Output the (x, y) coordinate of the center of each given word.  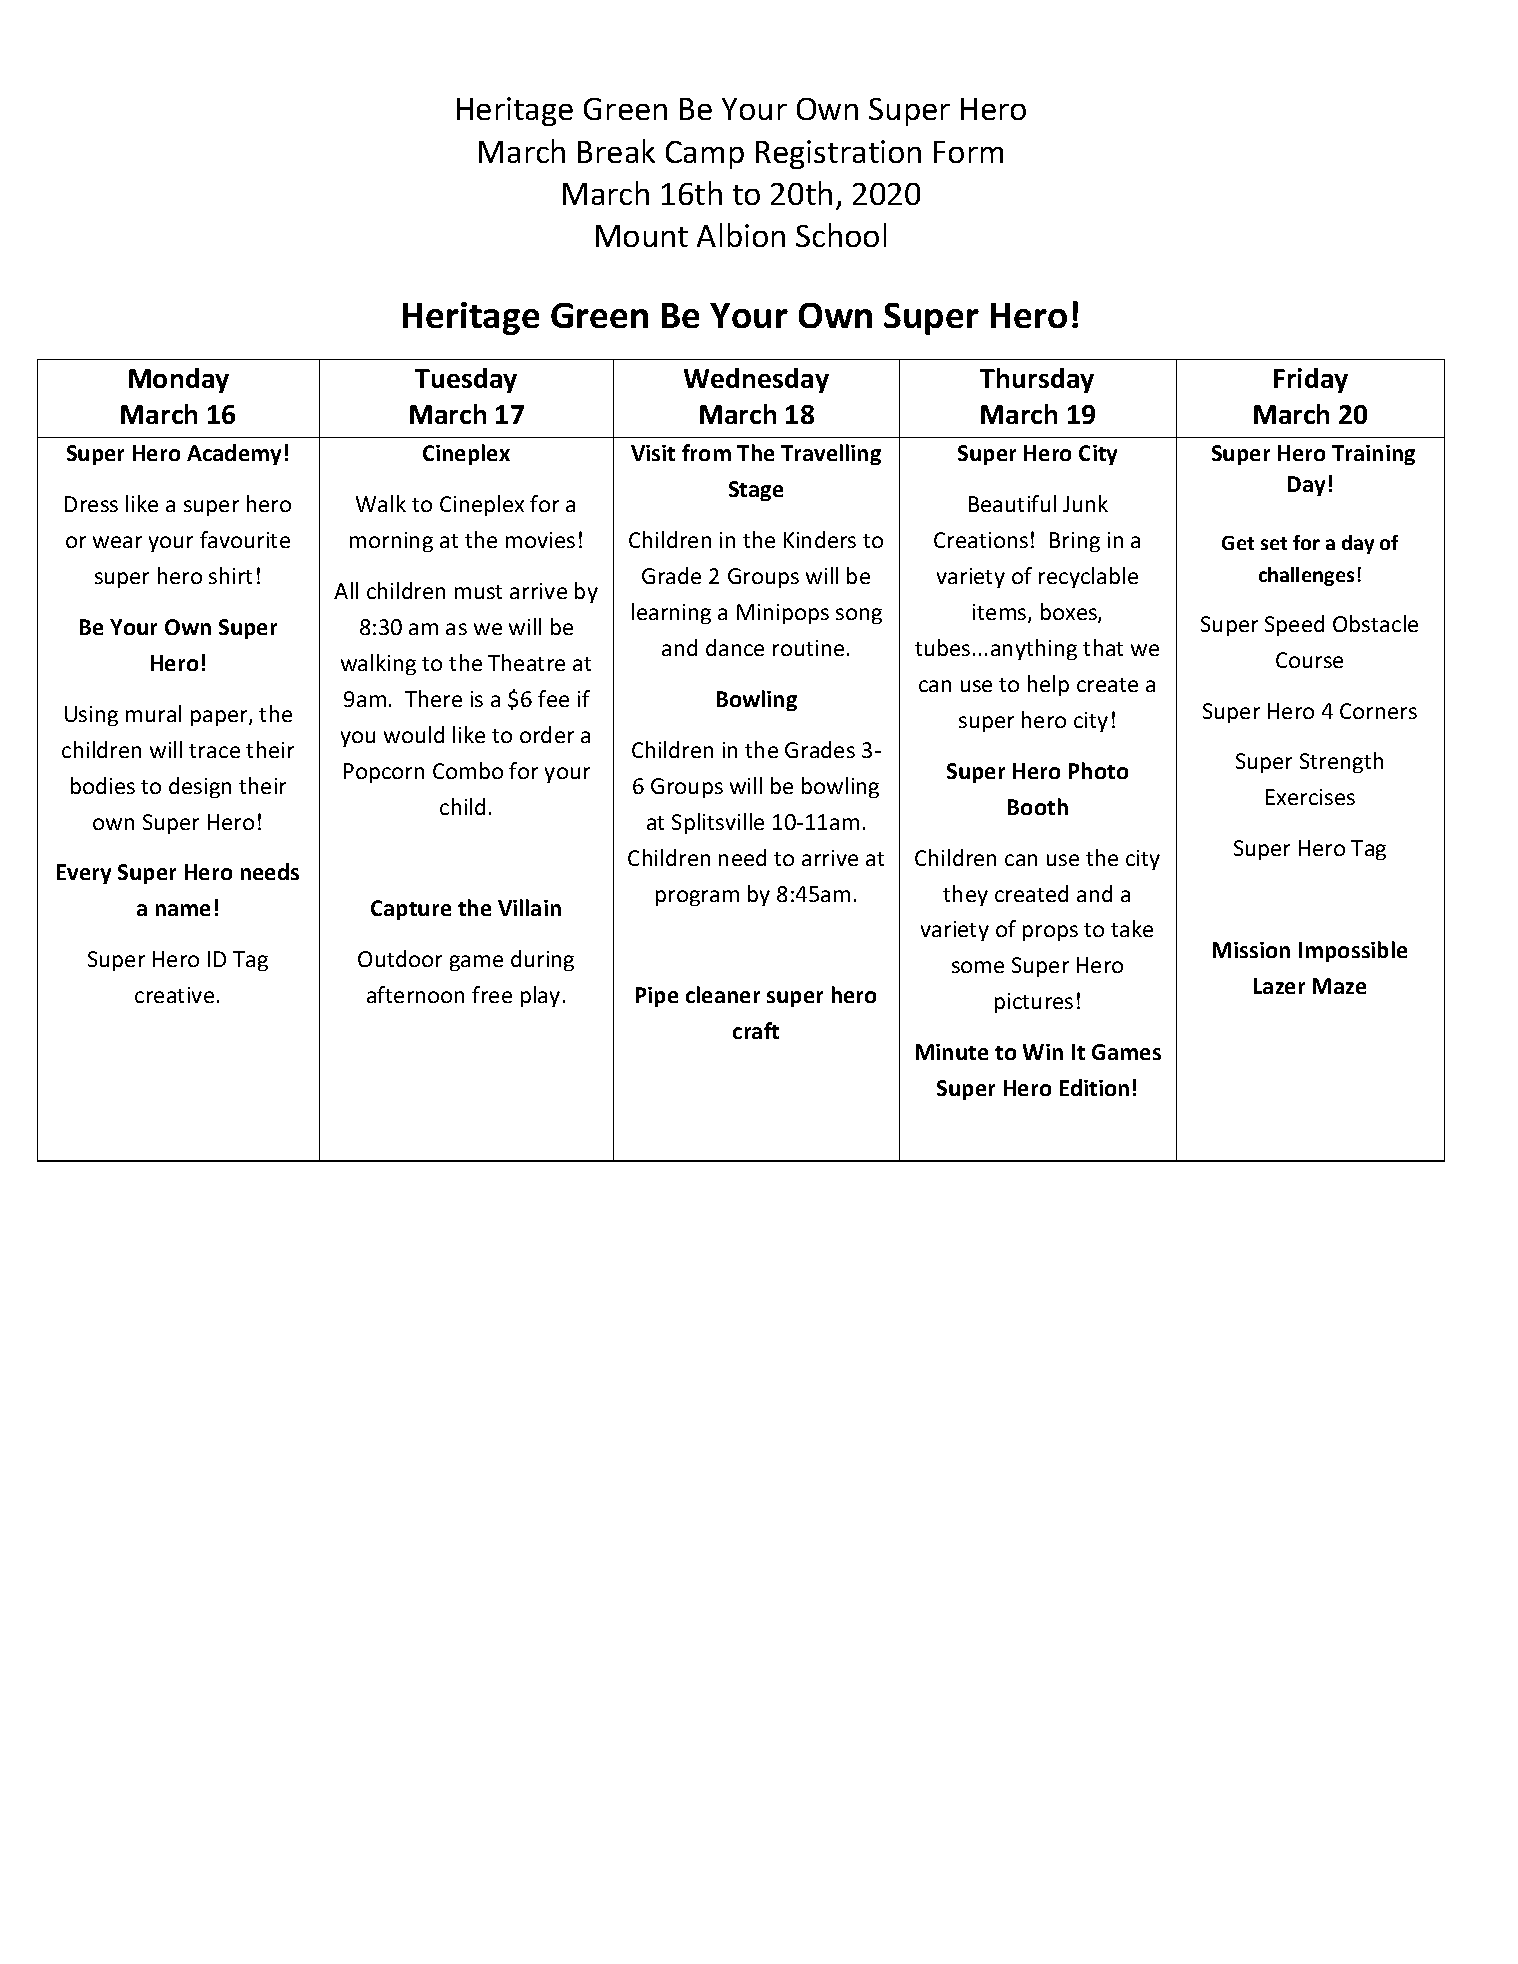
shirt (230, 575)
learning (671, 613)
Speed (1294, 625)
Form (968, 152)
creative (174, 995)
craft (756, 1030)
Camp (705, 155)
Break (616, 151)
